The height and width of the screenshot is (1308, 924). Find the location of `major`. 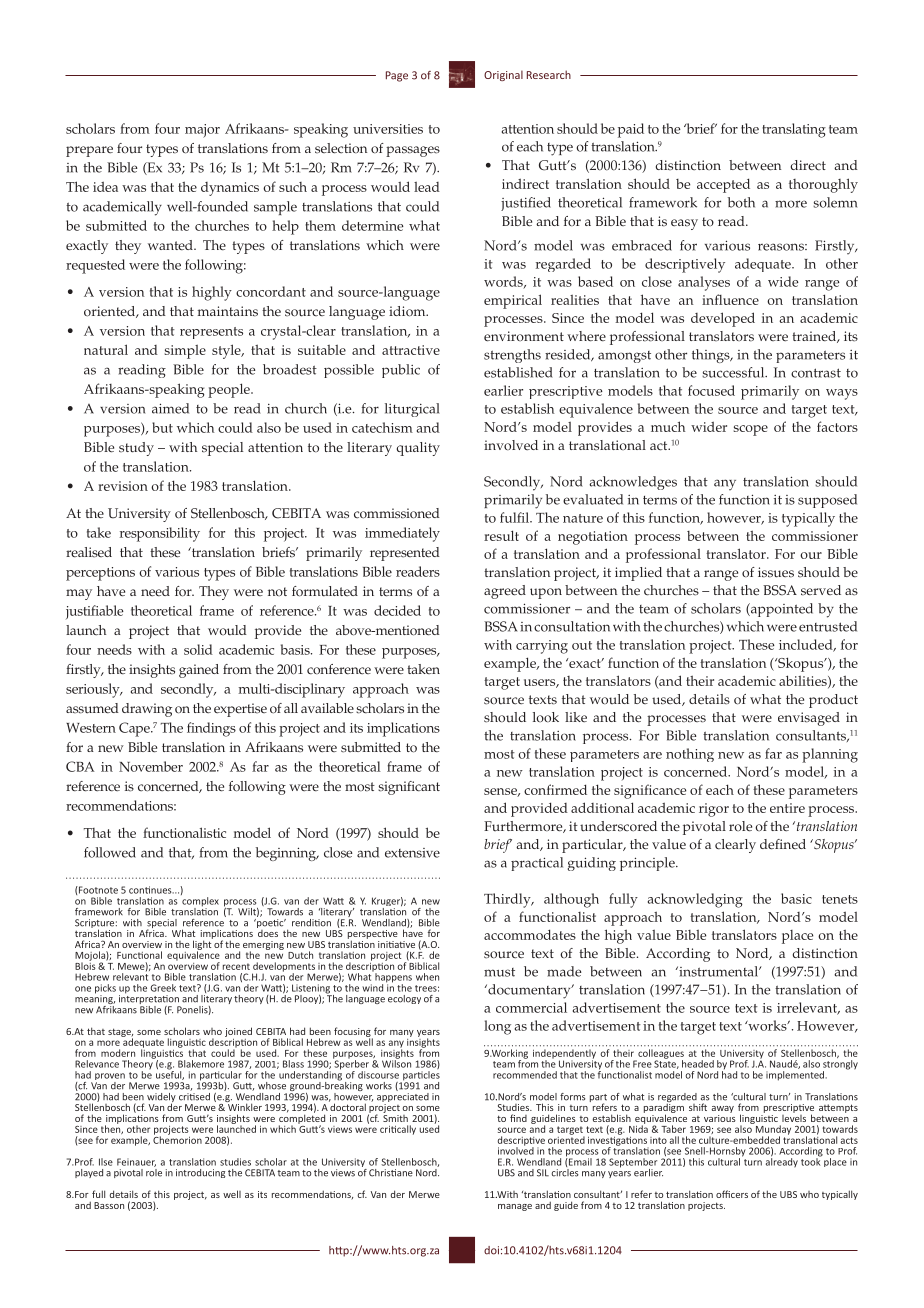

major is located at coordinates (202, 131).
